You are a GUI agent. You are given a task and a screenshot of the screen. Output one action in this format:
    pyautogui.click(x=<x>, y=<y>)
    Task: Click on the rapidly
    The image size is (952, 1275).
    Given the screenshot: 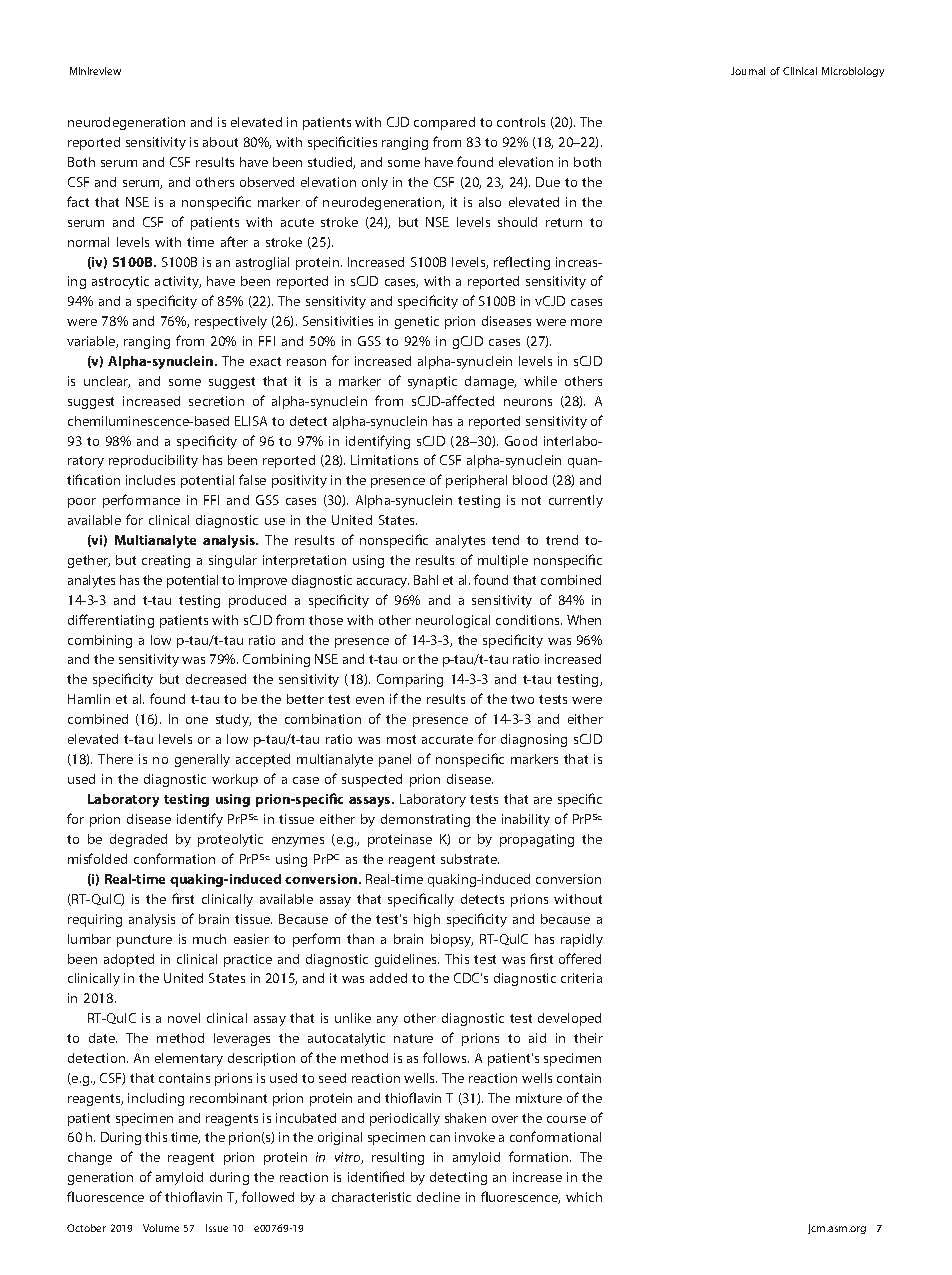 What is the action you would take?
    pyautogui.click(x=582, y=940)
